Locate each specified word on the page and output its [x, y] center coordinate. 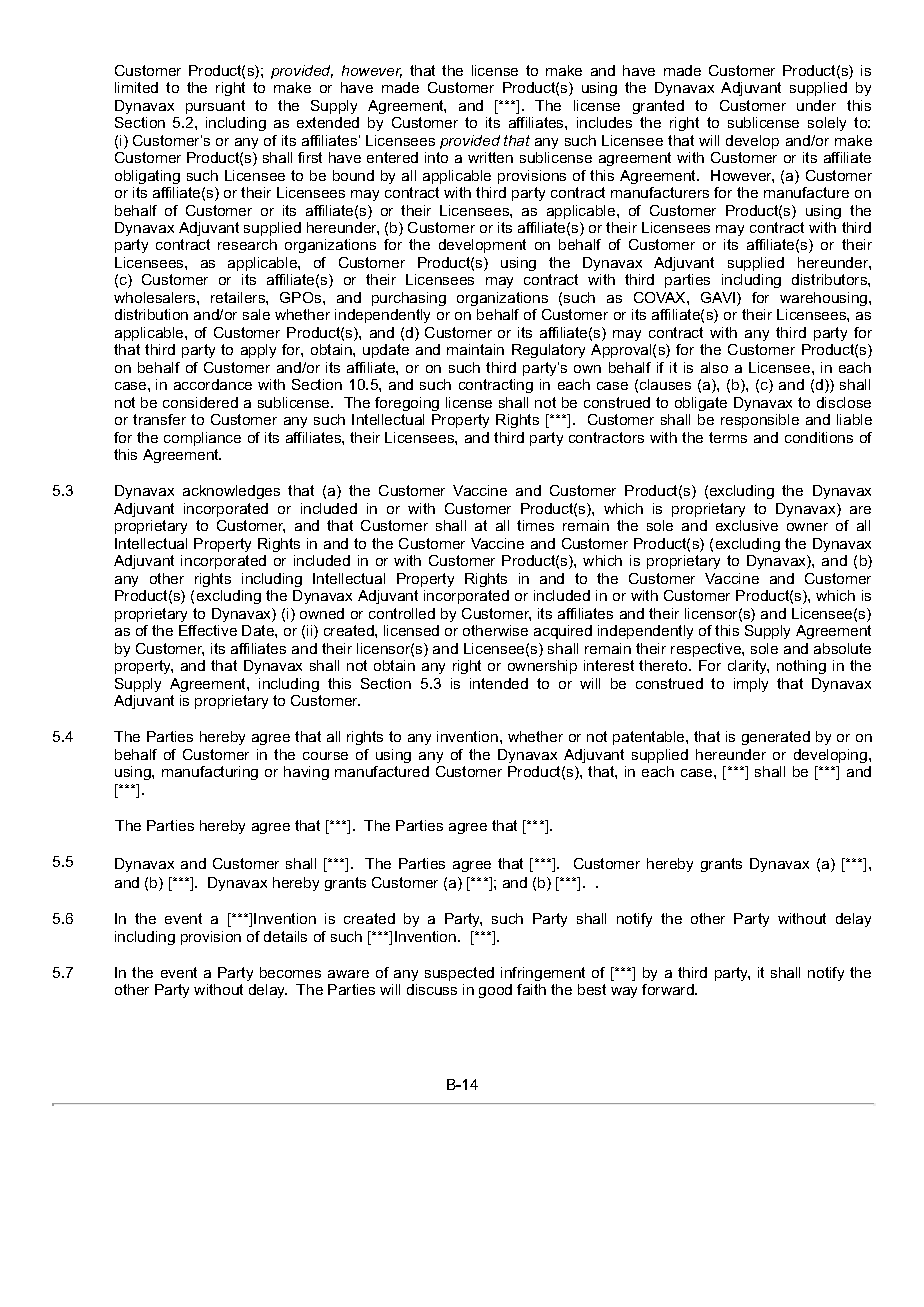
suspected [459, 974]
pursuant [215, 107]
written [490, 157]
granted [658, 107]
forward [669, 989]
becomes [290, 972]
